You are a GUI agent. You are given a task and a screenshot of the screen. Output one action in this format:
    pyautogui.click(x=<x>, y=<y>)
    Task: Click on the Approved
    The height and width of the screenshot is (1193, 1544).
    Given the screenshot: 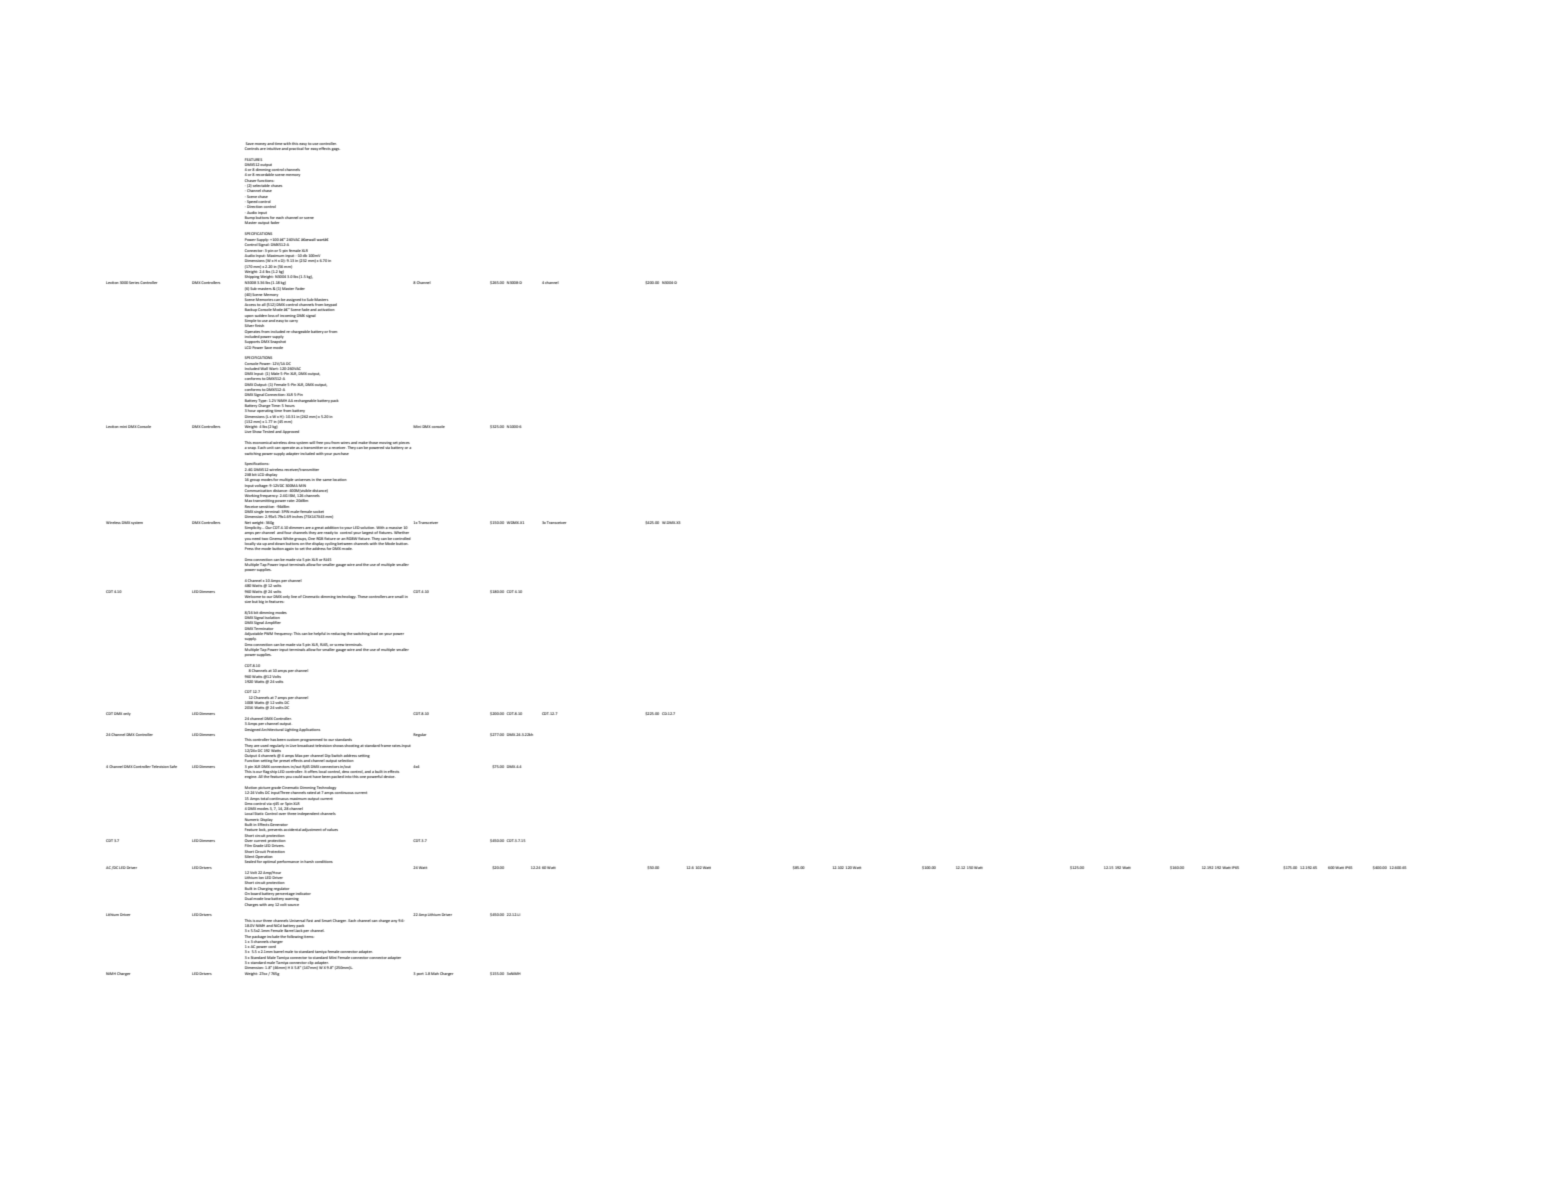 What is the action you would take?
    pyautogui.click(x=291, y=432)
